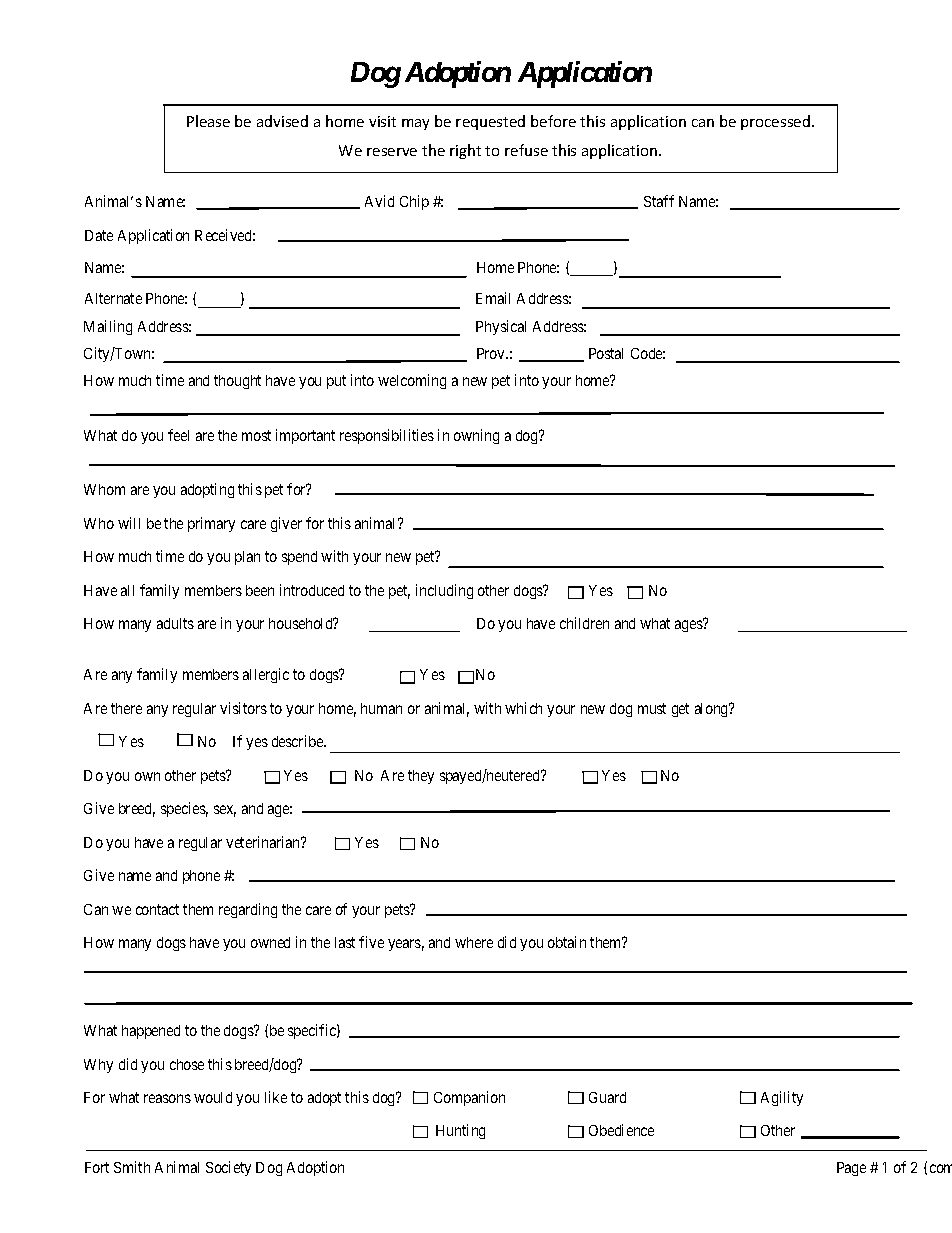 This screenshot has height=1233, width=952. What do you see at coordinates (421, 777) in the screenshot?
I see `they` at bounding box center [421, 777].
